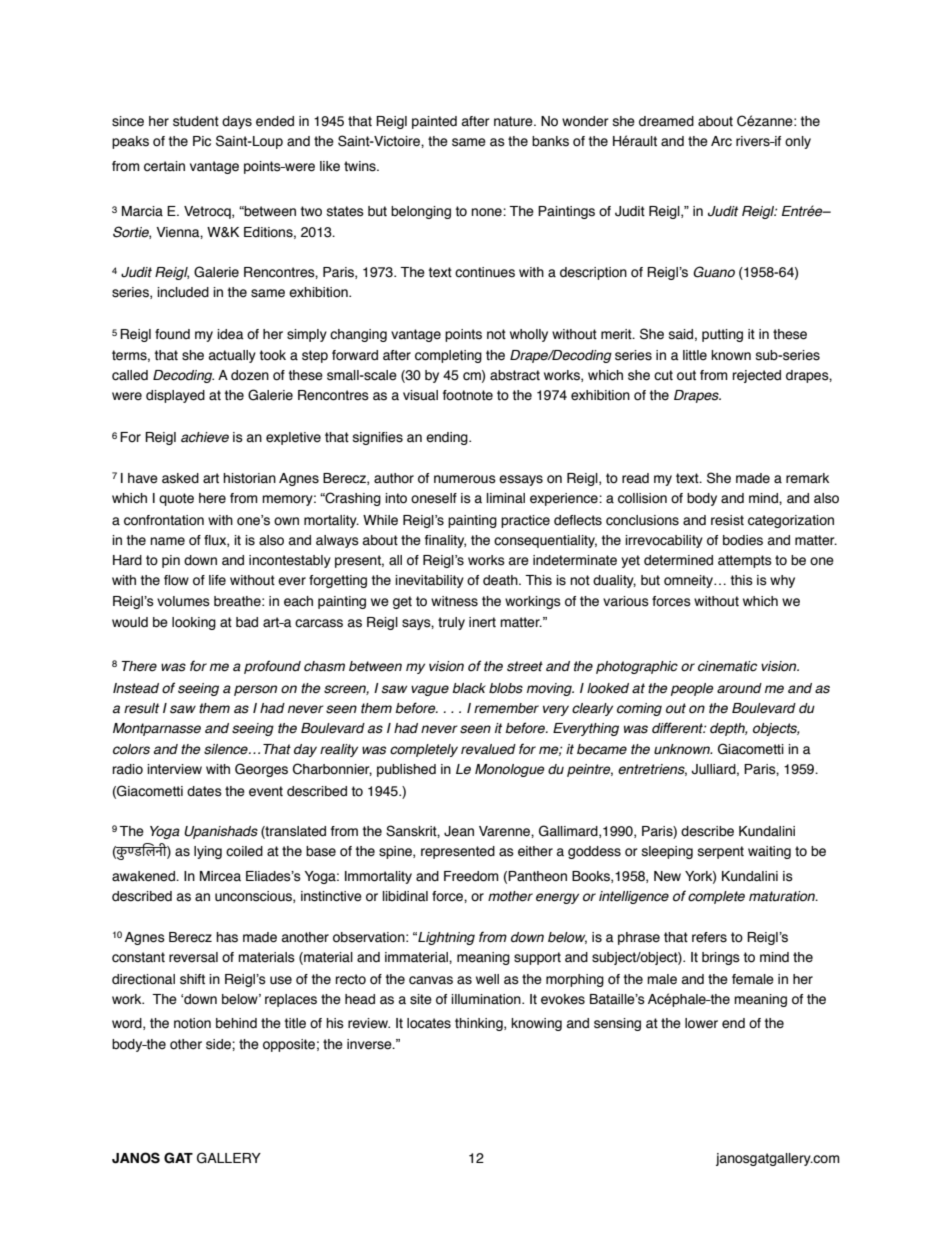 Image resolution: width=952 pixels, height=1233 pixels. What do you see at coordinates (192, 1023) in the screenshot?
I see `notion` at bounding box center [192, 1023].
